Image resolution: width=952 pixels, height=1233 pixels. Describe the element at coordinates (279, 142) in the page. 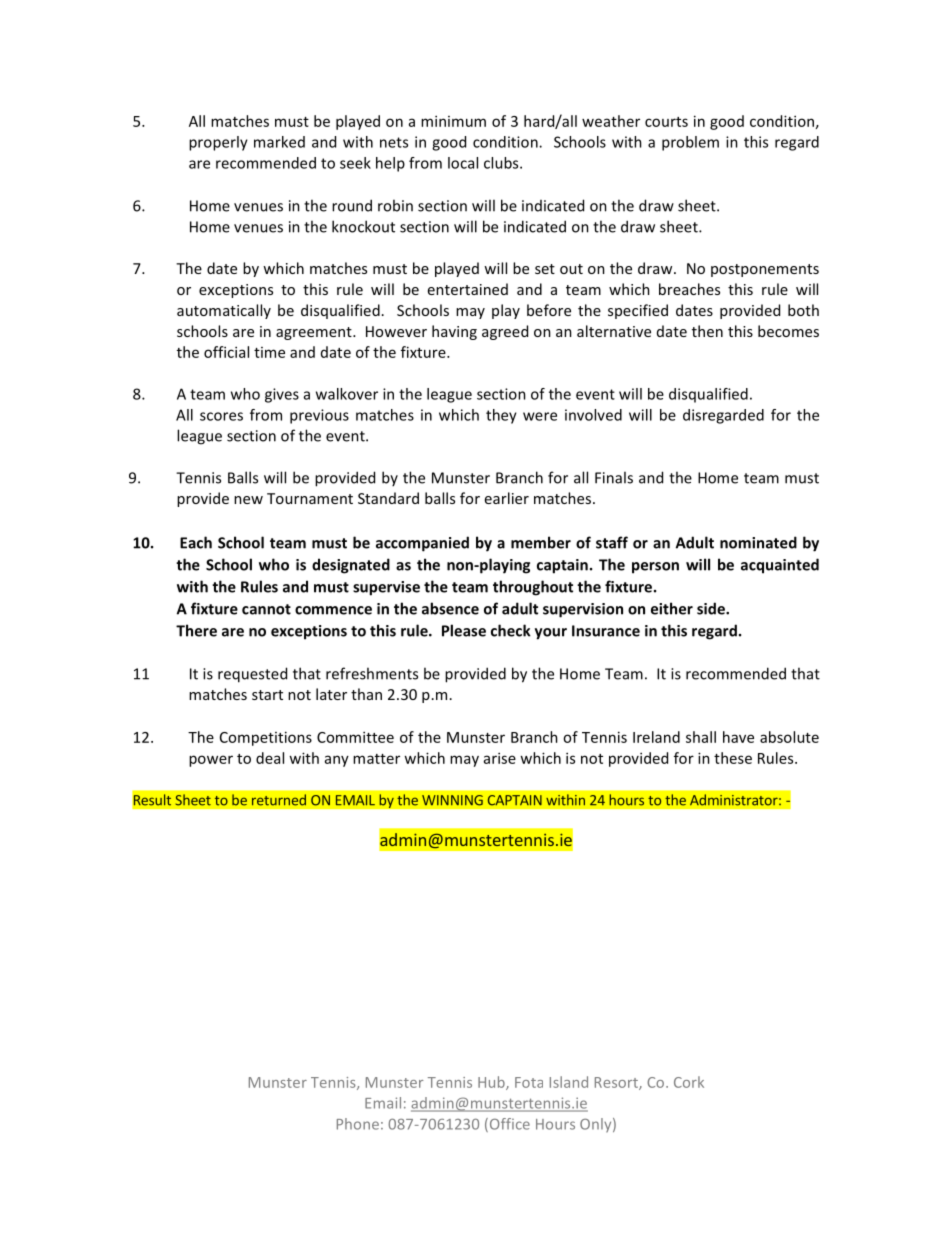

I see `marked` at that location.
